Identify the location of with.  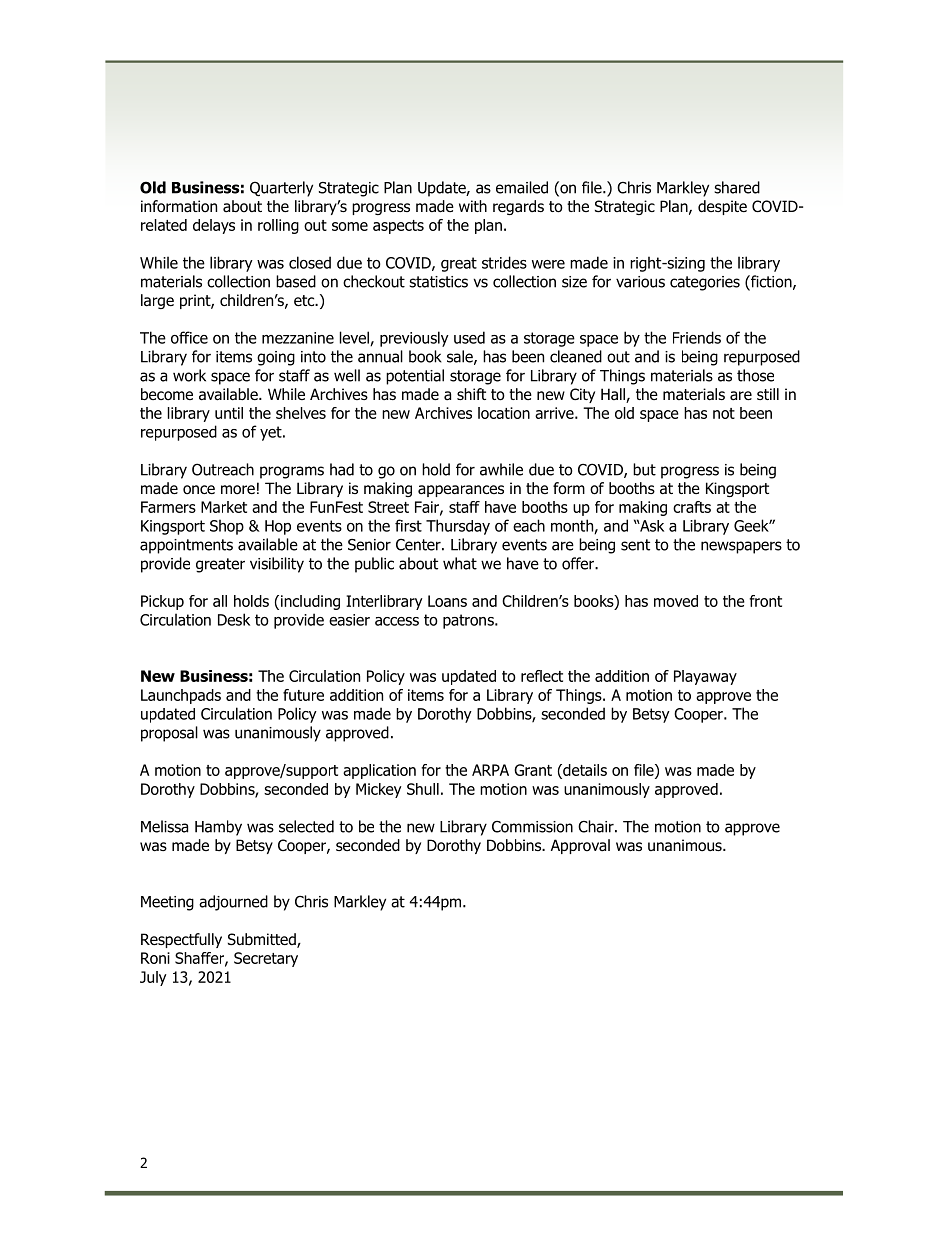
(473, 206).
